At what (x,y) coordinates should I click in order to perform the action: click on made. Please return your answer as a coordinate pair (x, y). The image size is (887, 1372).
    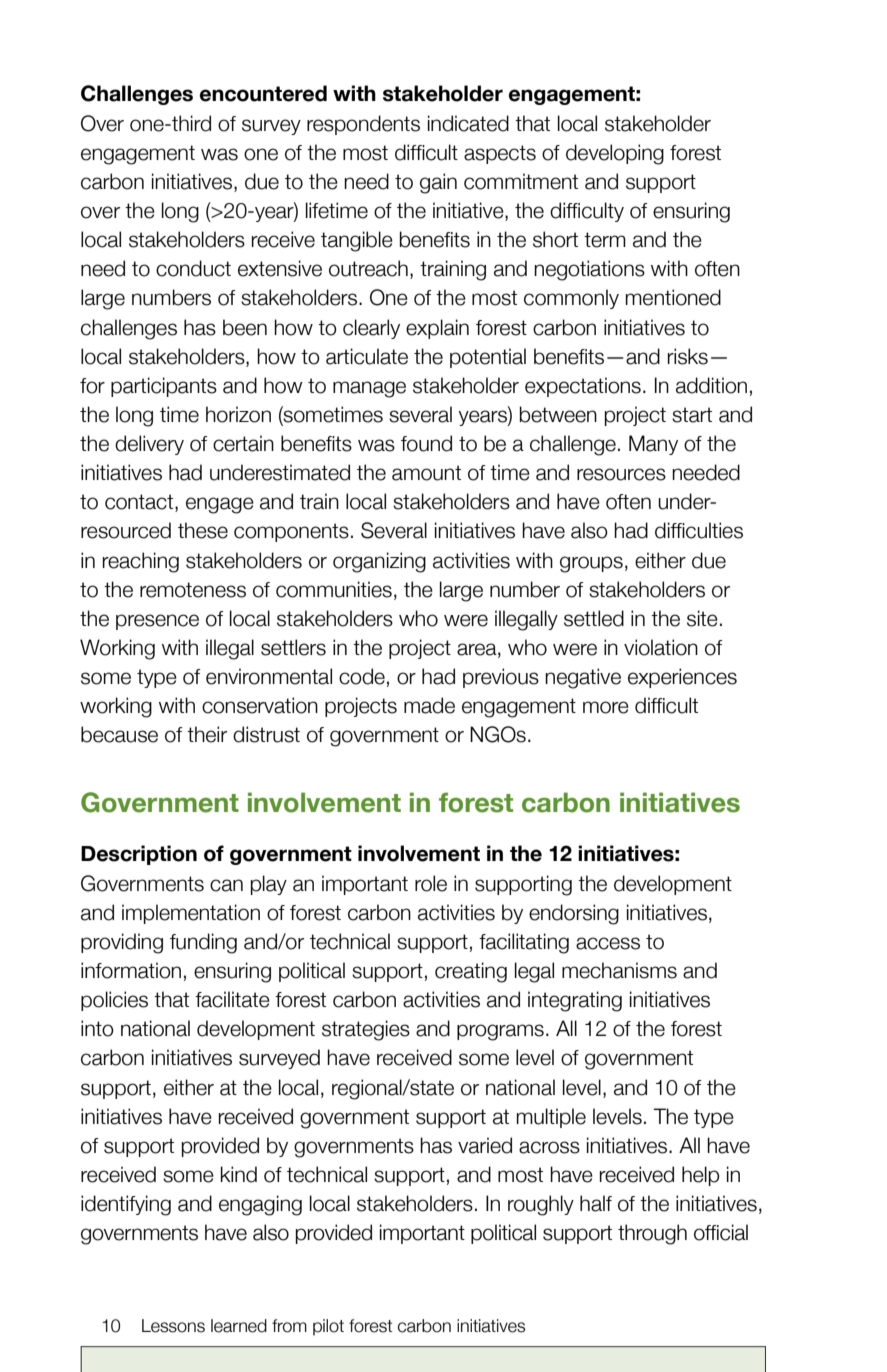
    Looking at the image, I should click on (429, 705).
